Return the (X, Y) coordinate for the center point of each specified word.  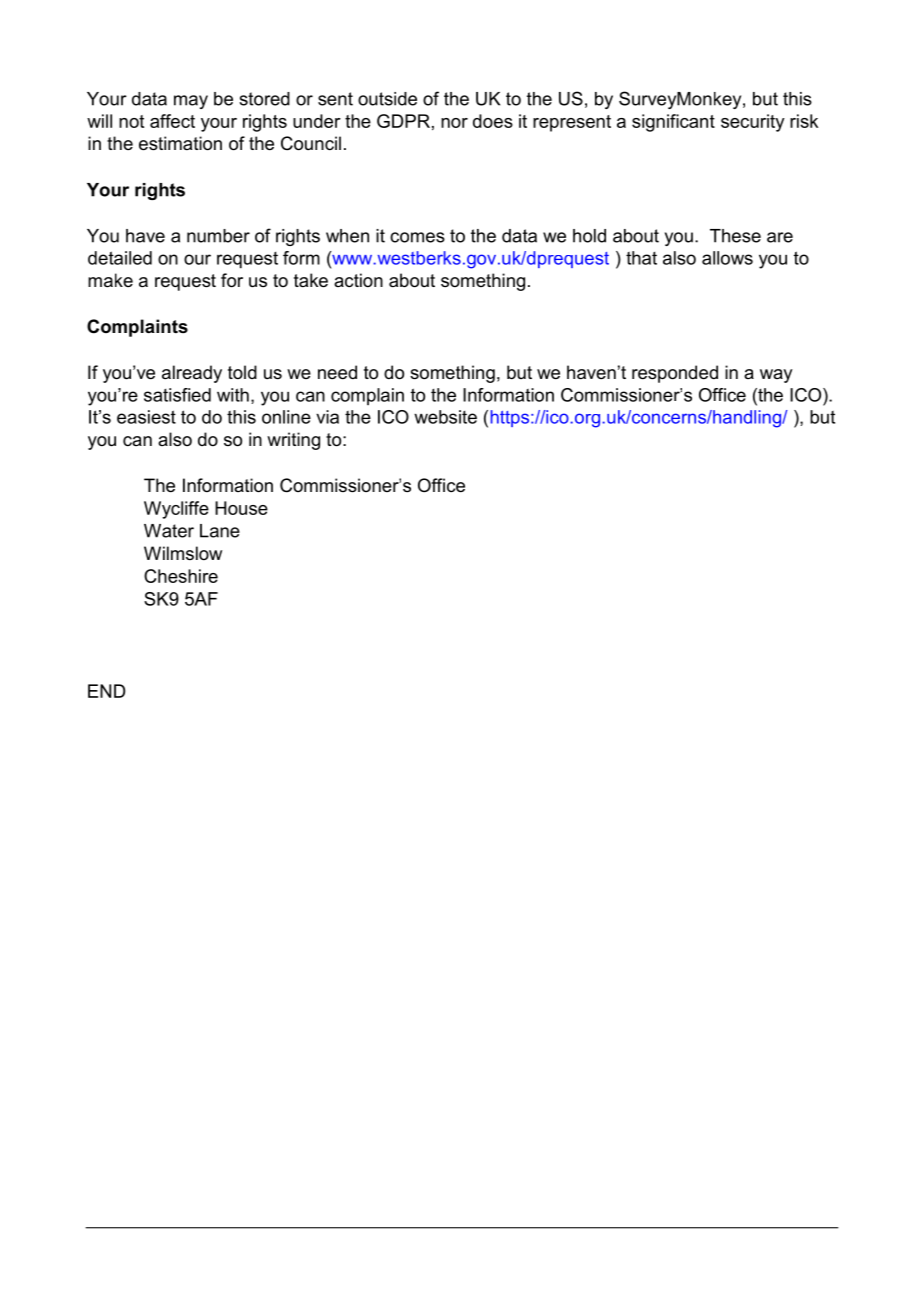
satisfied (177, 395)
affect (172, 121)
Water (169, 531)
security (753, 123)
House (241, 508)
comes (417, 237)
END (106, 691)
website (445, 417)
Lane (220, 531)
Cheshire (181, 576)
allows (727, 258)
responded (675, 374)
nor (454, 123)
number (218, 236)
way (776, 376)
